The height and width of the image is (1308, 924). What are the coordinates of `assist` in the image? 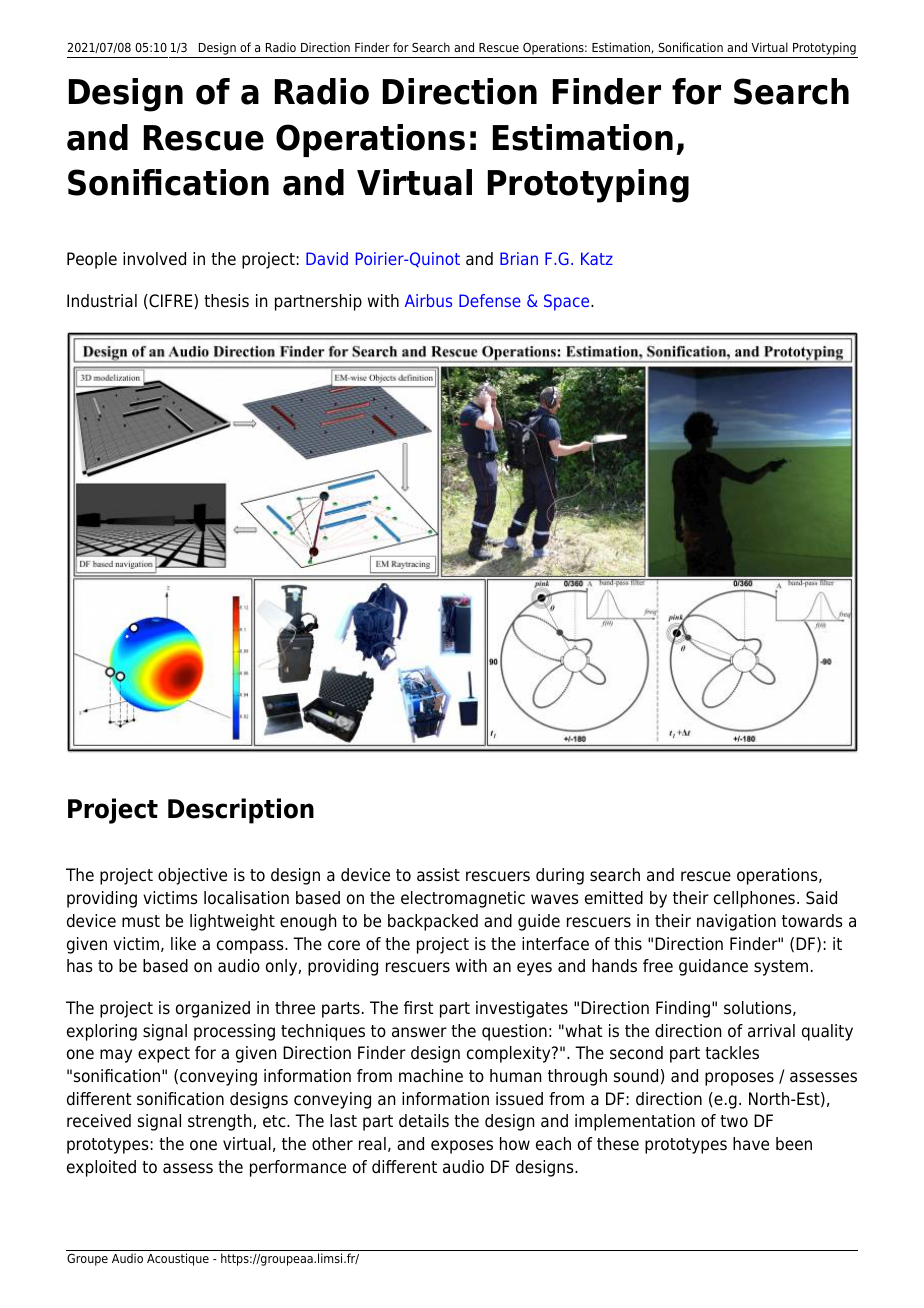 It's located at (438, 875).
